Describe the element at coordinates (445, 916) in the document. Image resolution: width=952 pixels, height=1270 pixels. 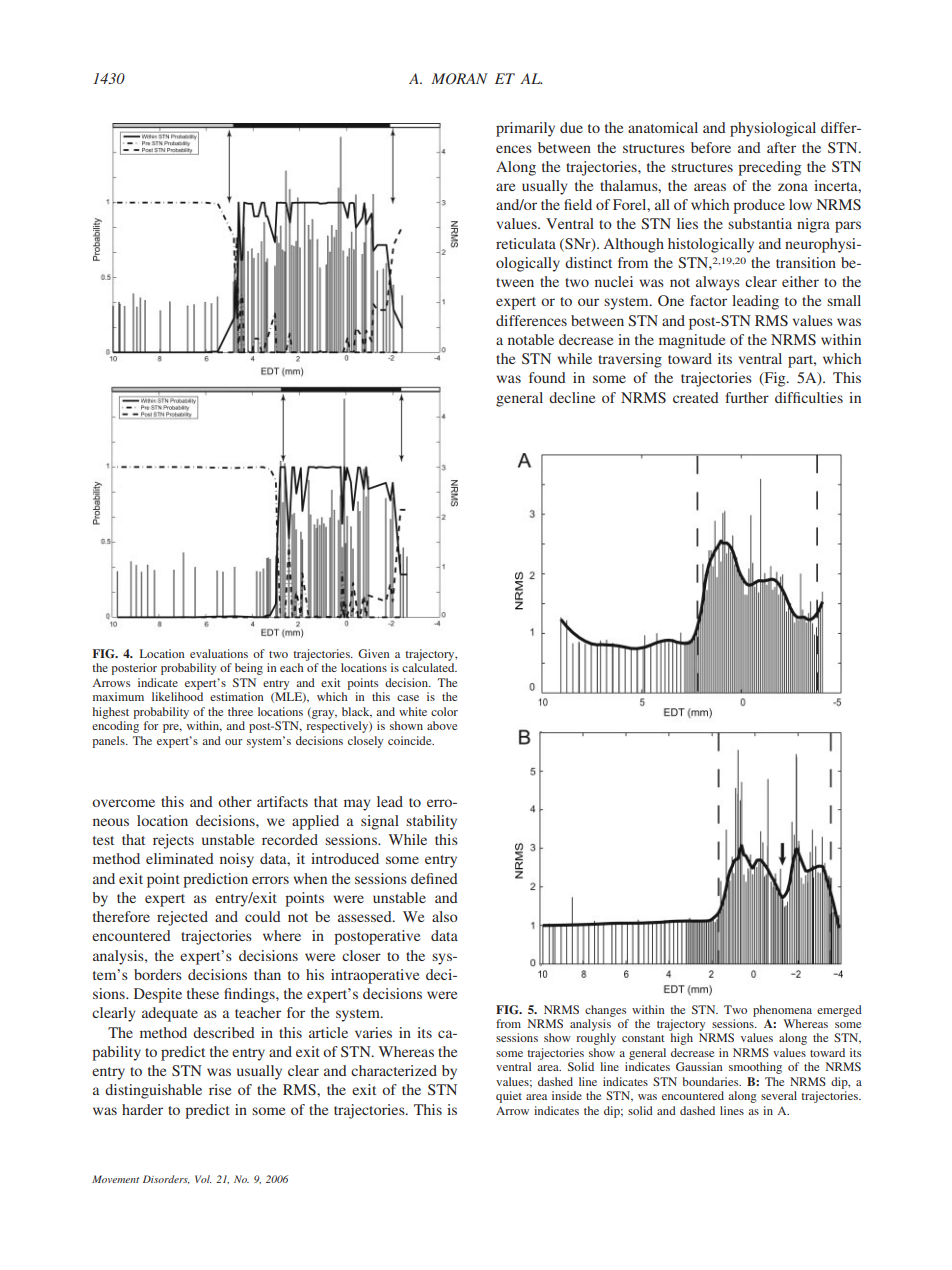
I see `also` at that location.
